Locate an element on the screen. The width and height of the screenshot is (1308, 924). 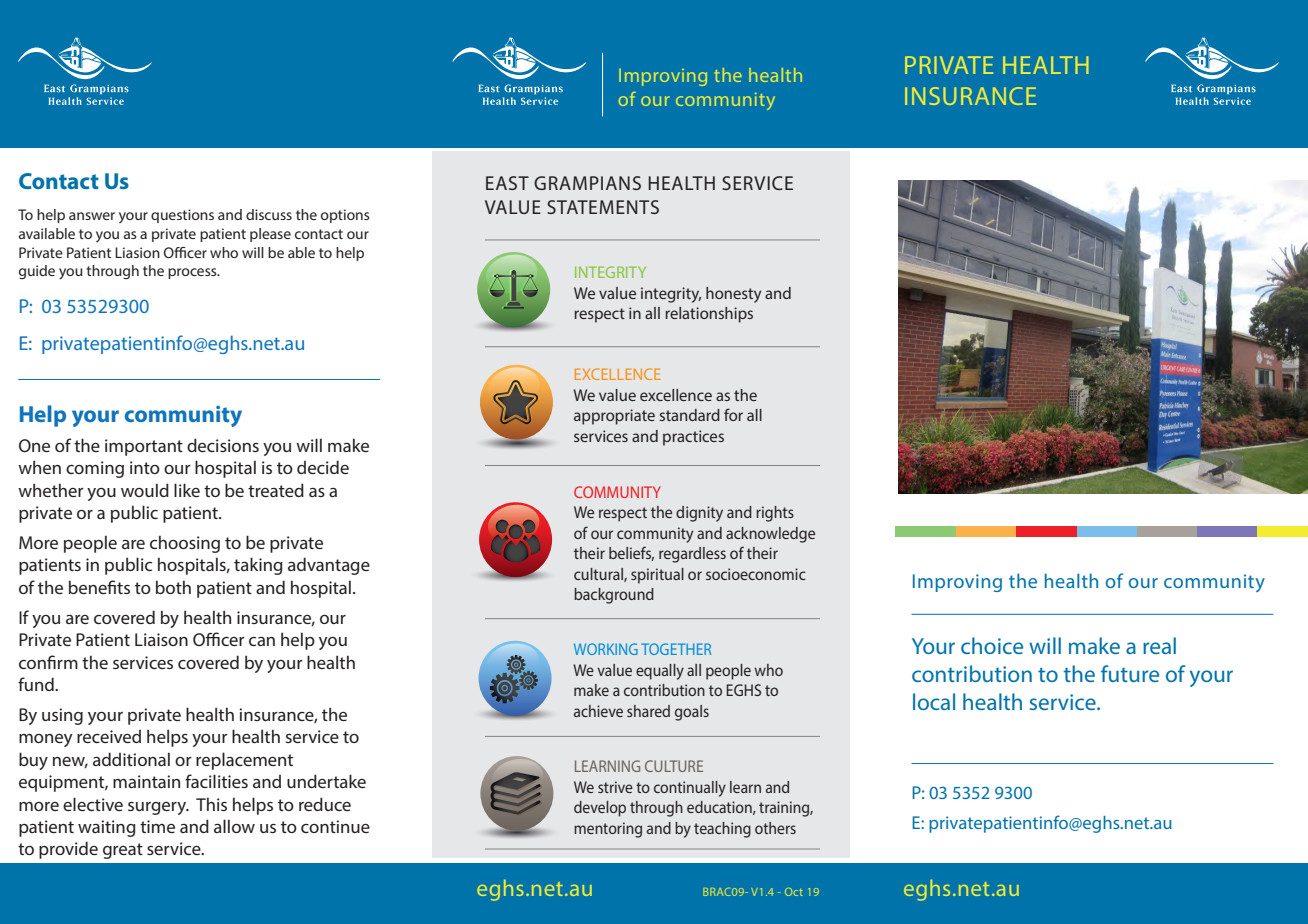
using is located at coordinates (62, 716).
